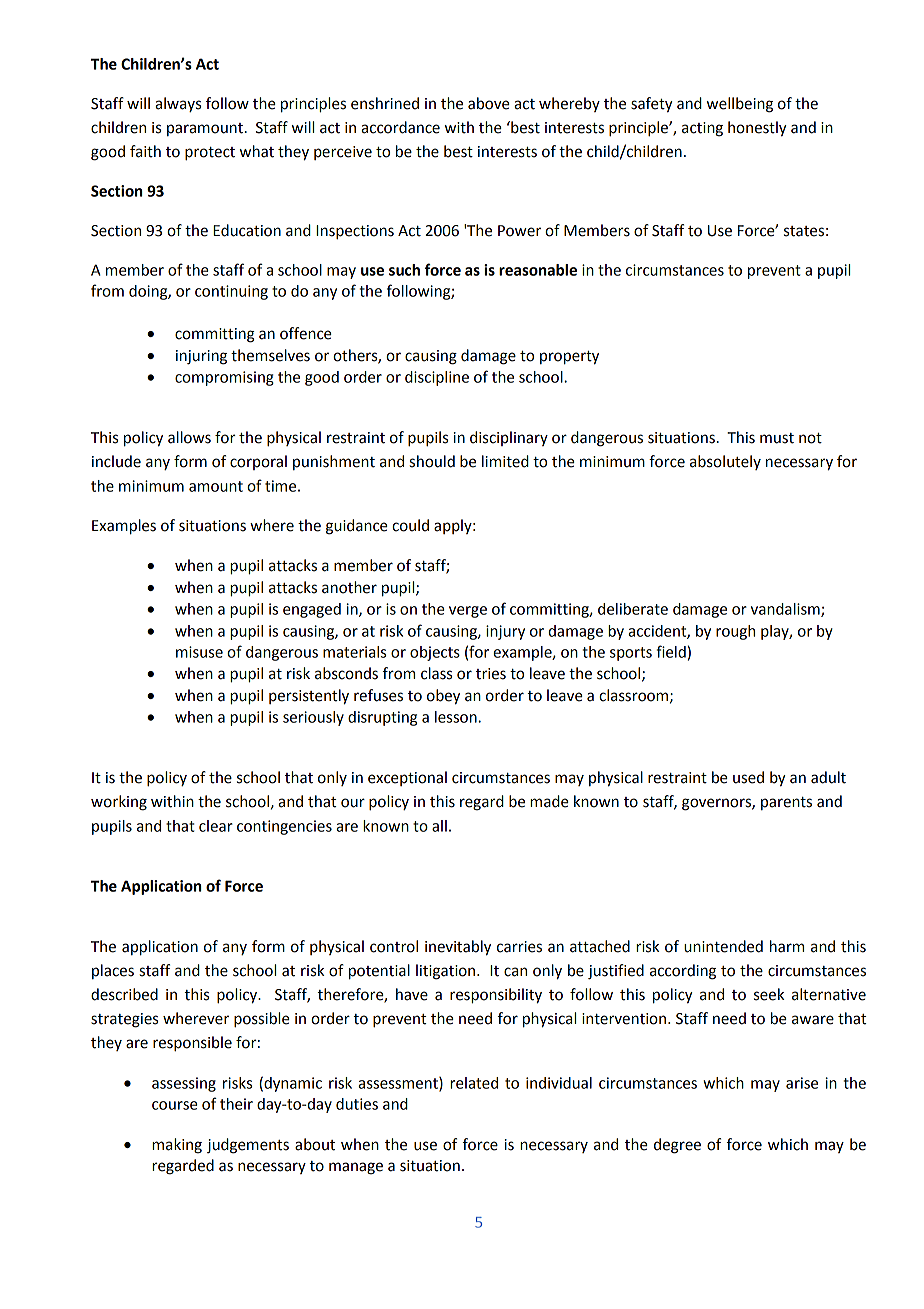 The height and width of the screenshot is (1309, 924). What do you see at coordinates (216, 826) in the screenshot?
I see `clear` at bounding box center [216, 826].
